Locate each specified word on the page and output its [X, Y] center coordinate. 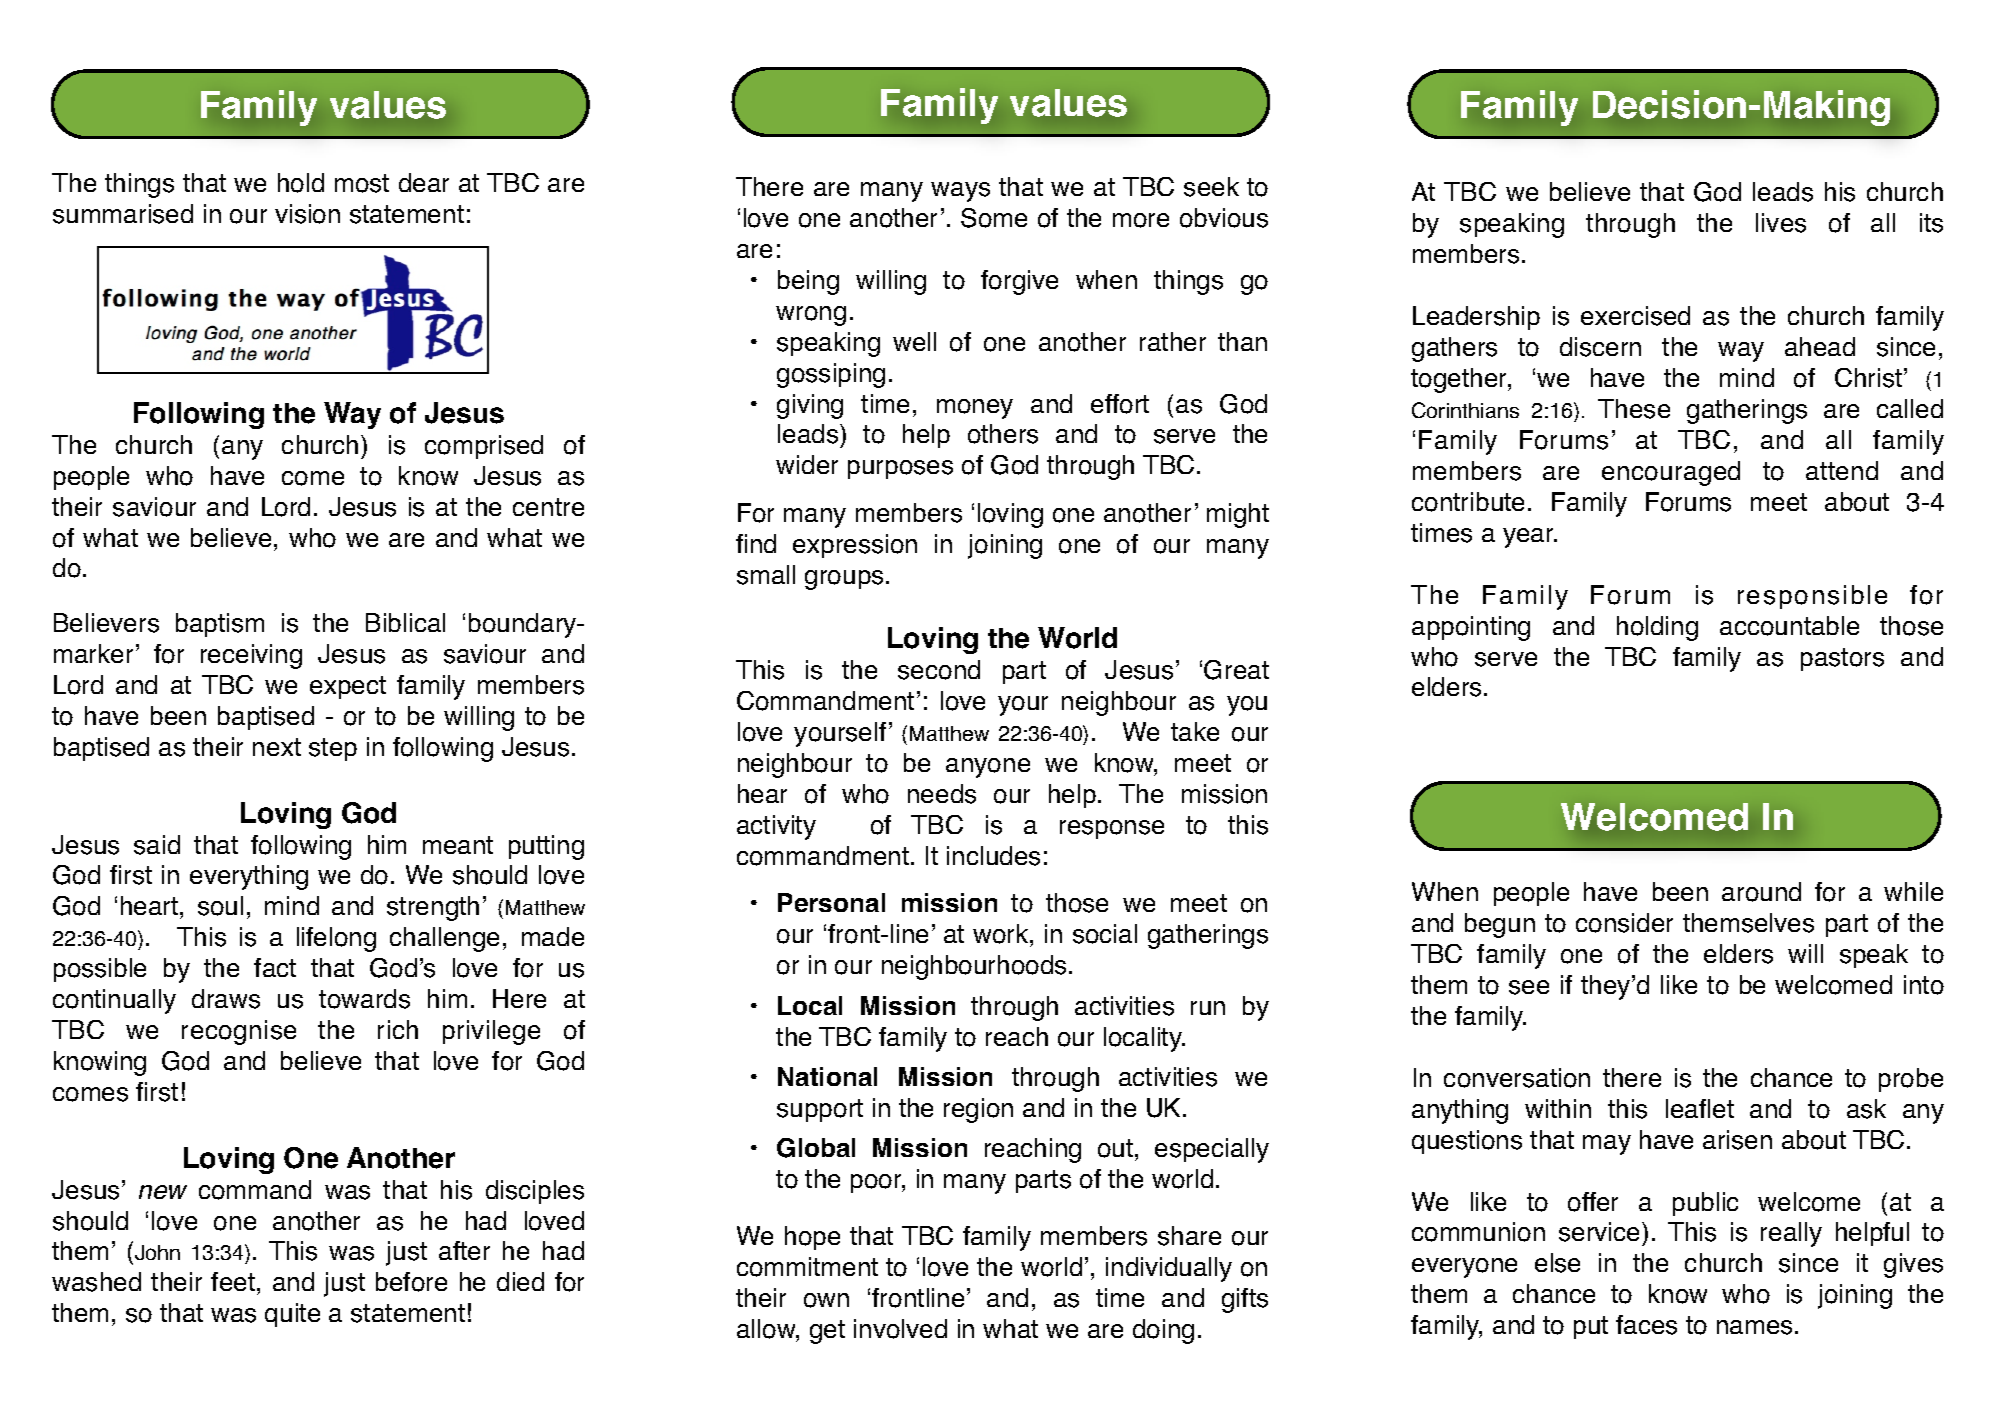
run [1208, 1008]
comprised [484, 447]
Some [994, 218]
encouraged [1671, 473]
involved [900, 1329]
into [1924, 985]
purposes [900, 469]
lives [1781, 223]
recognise [239, 1032]
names [1754, 1327]
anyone [988, 768]
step [333, 749]
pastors [1842, 659]
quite [292, 1315]
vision [307, 214]
